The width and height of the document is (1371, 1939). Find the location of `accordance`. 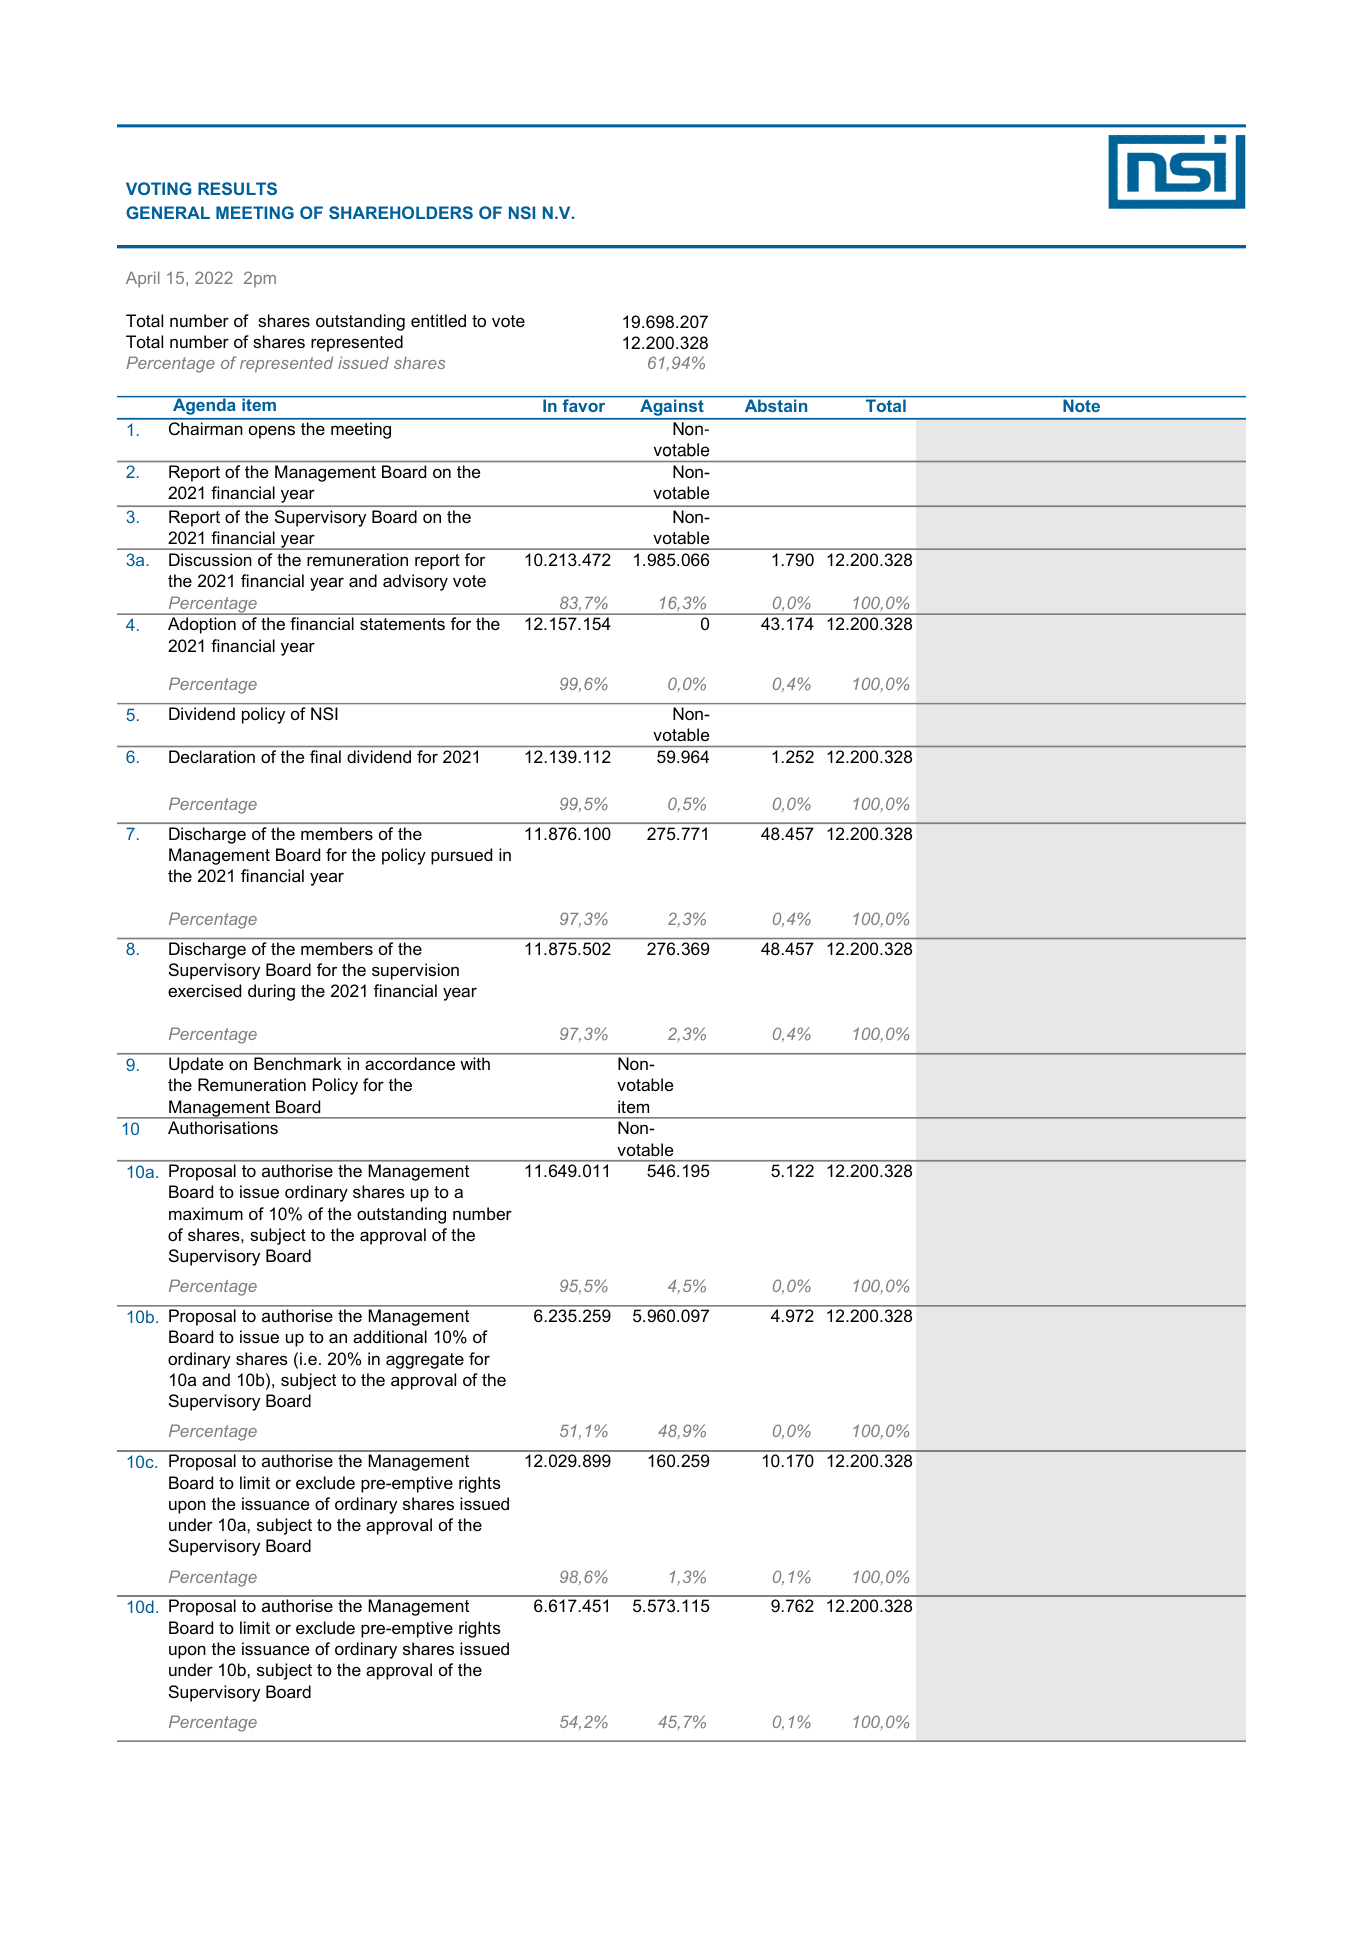

accordance is located at coordinates (410, 1063).
